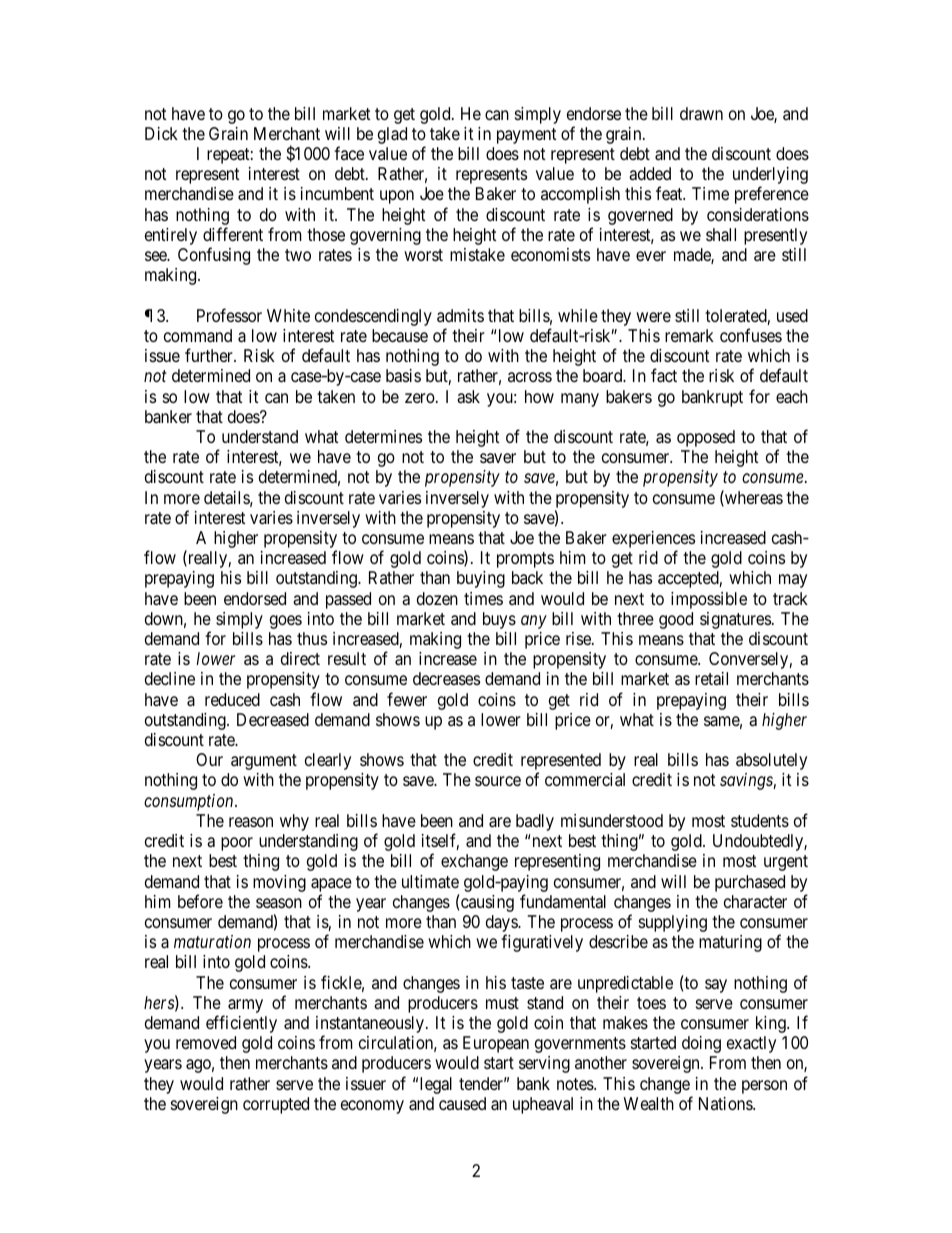 This screenshot has width=952, height=1233. I want to click on impossible, so click(709, 600).
